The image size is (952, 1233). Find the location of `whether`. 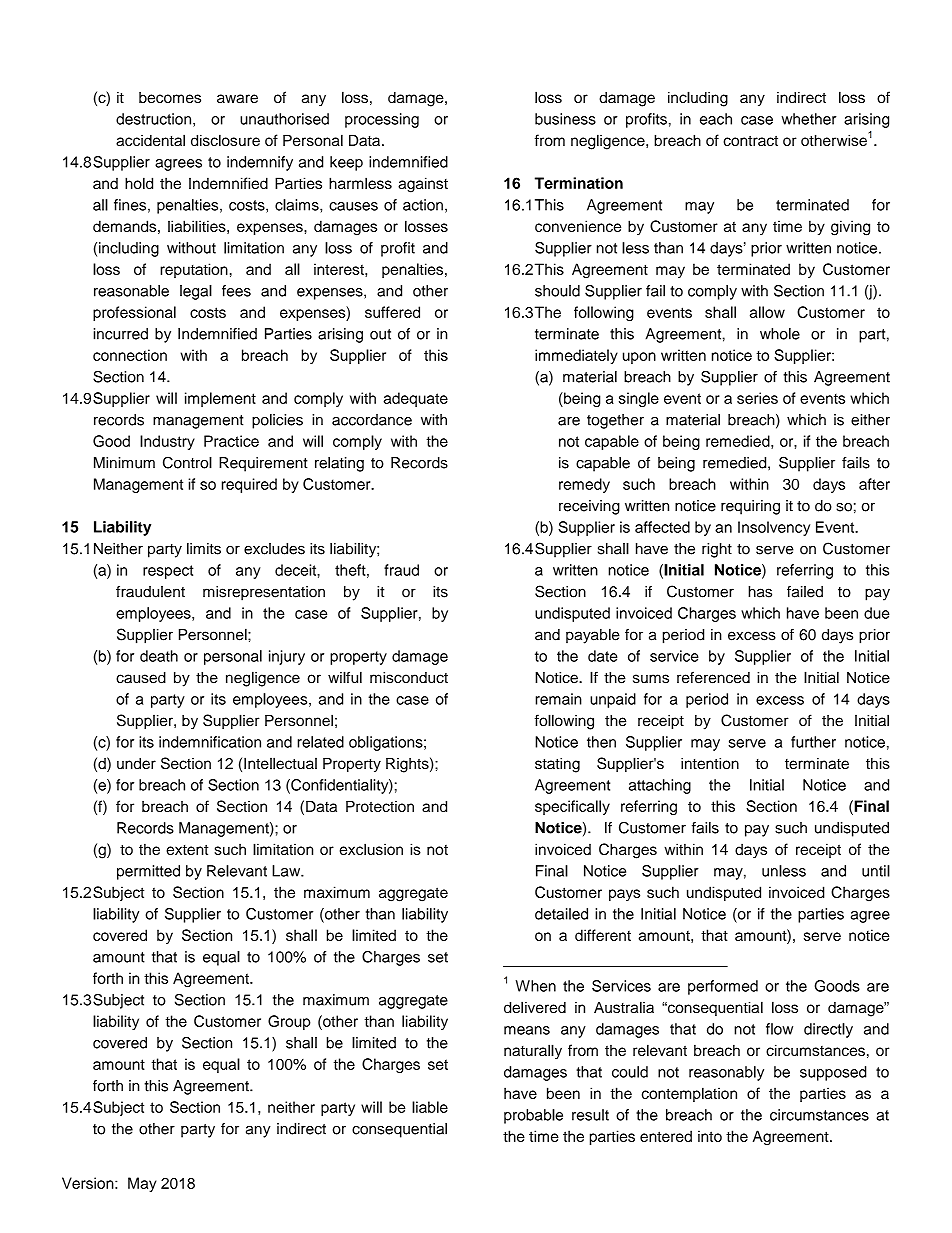

whether is located at coordinates (808, 119).
